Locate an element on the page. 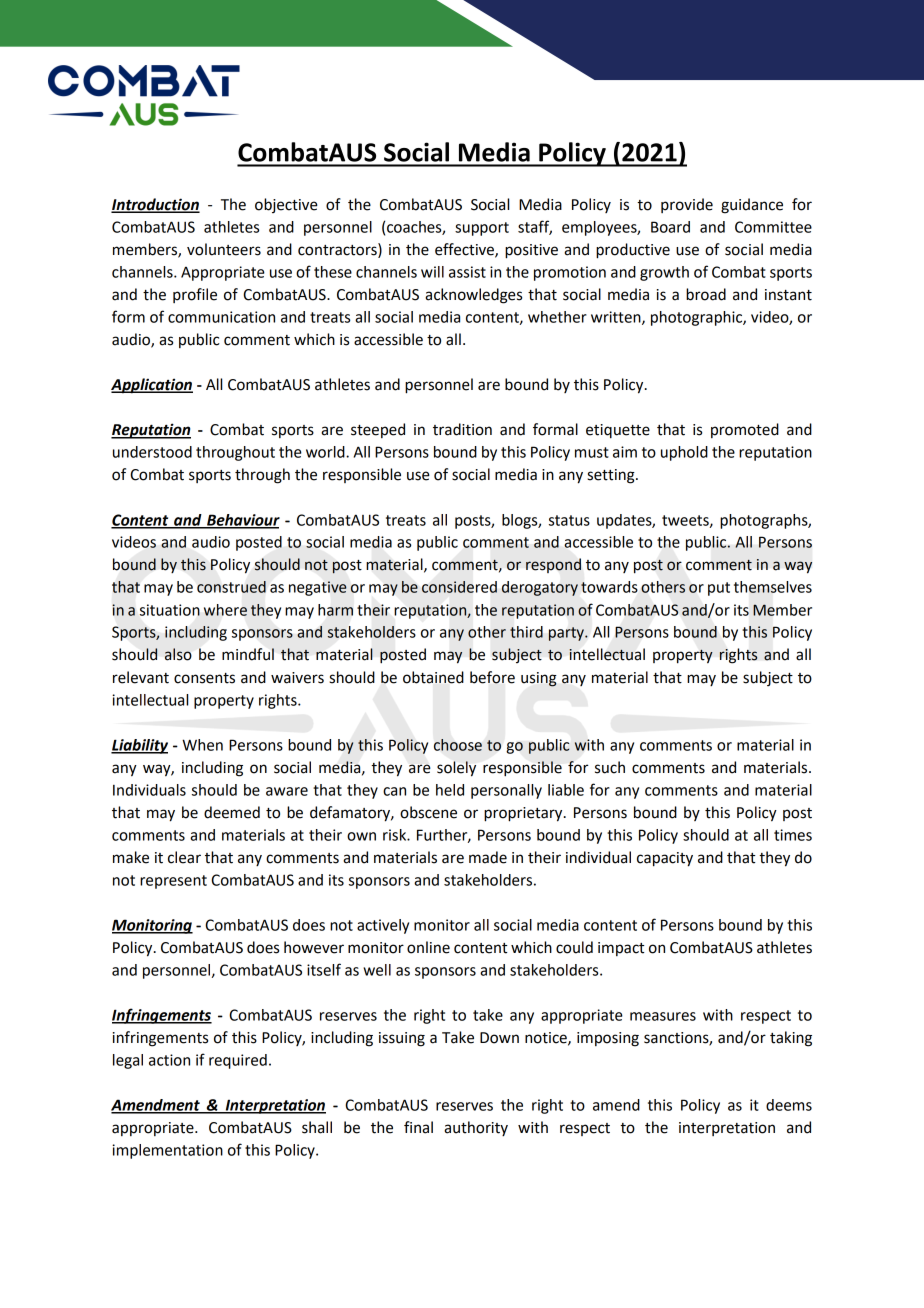 This document has height=1308, width=924. volunteers is located at coordinates (224, 249).
